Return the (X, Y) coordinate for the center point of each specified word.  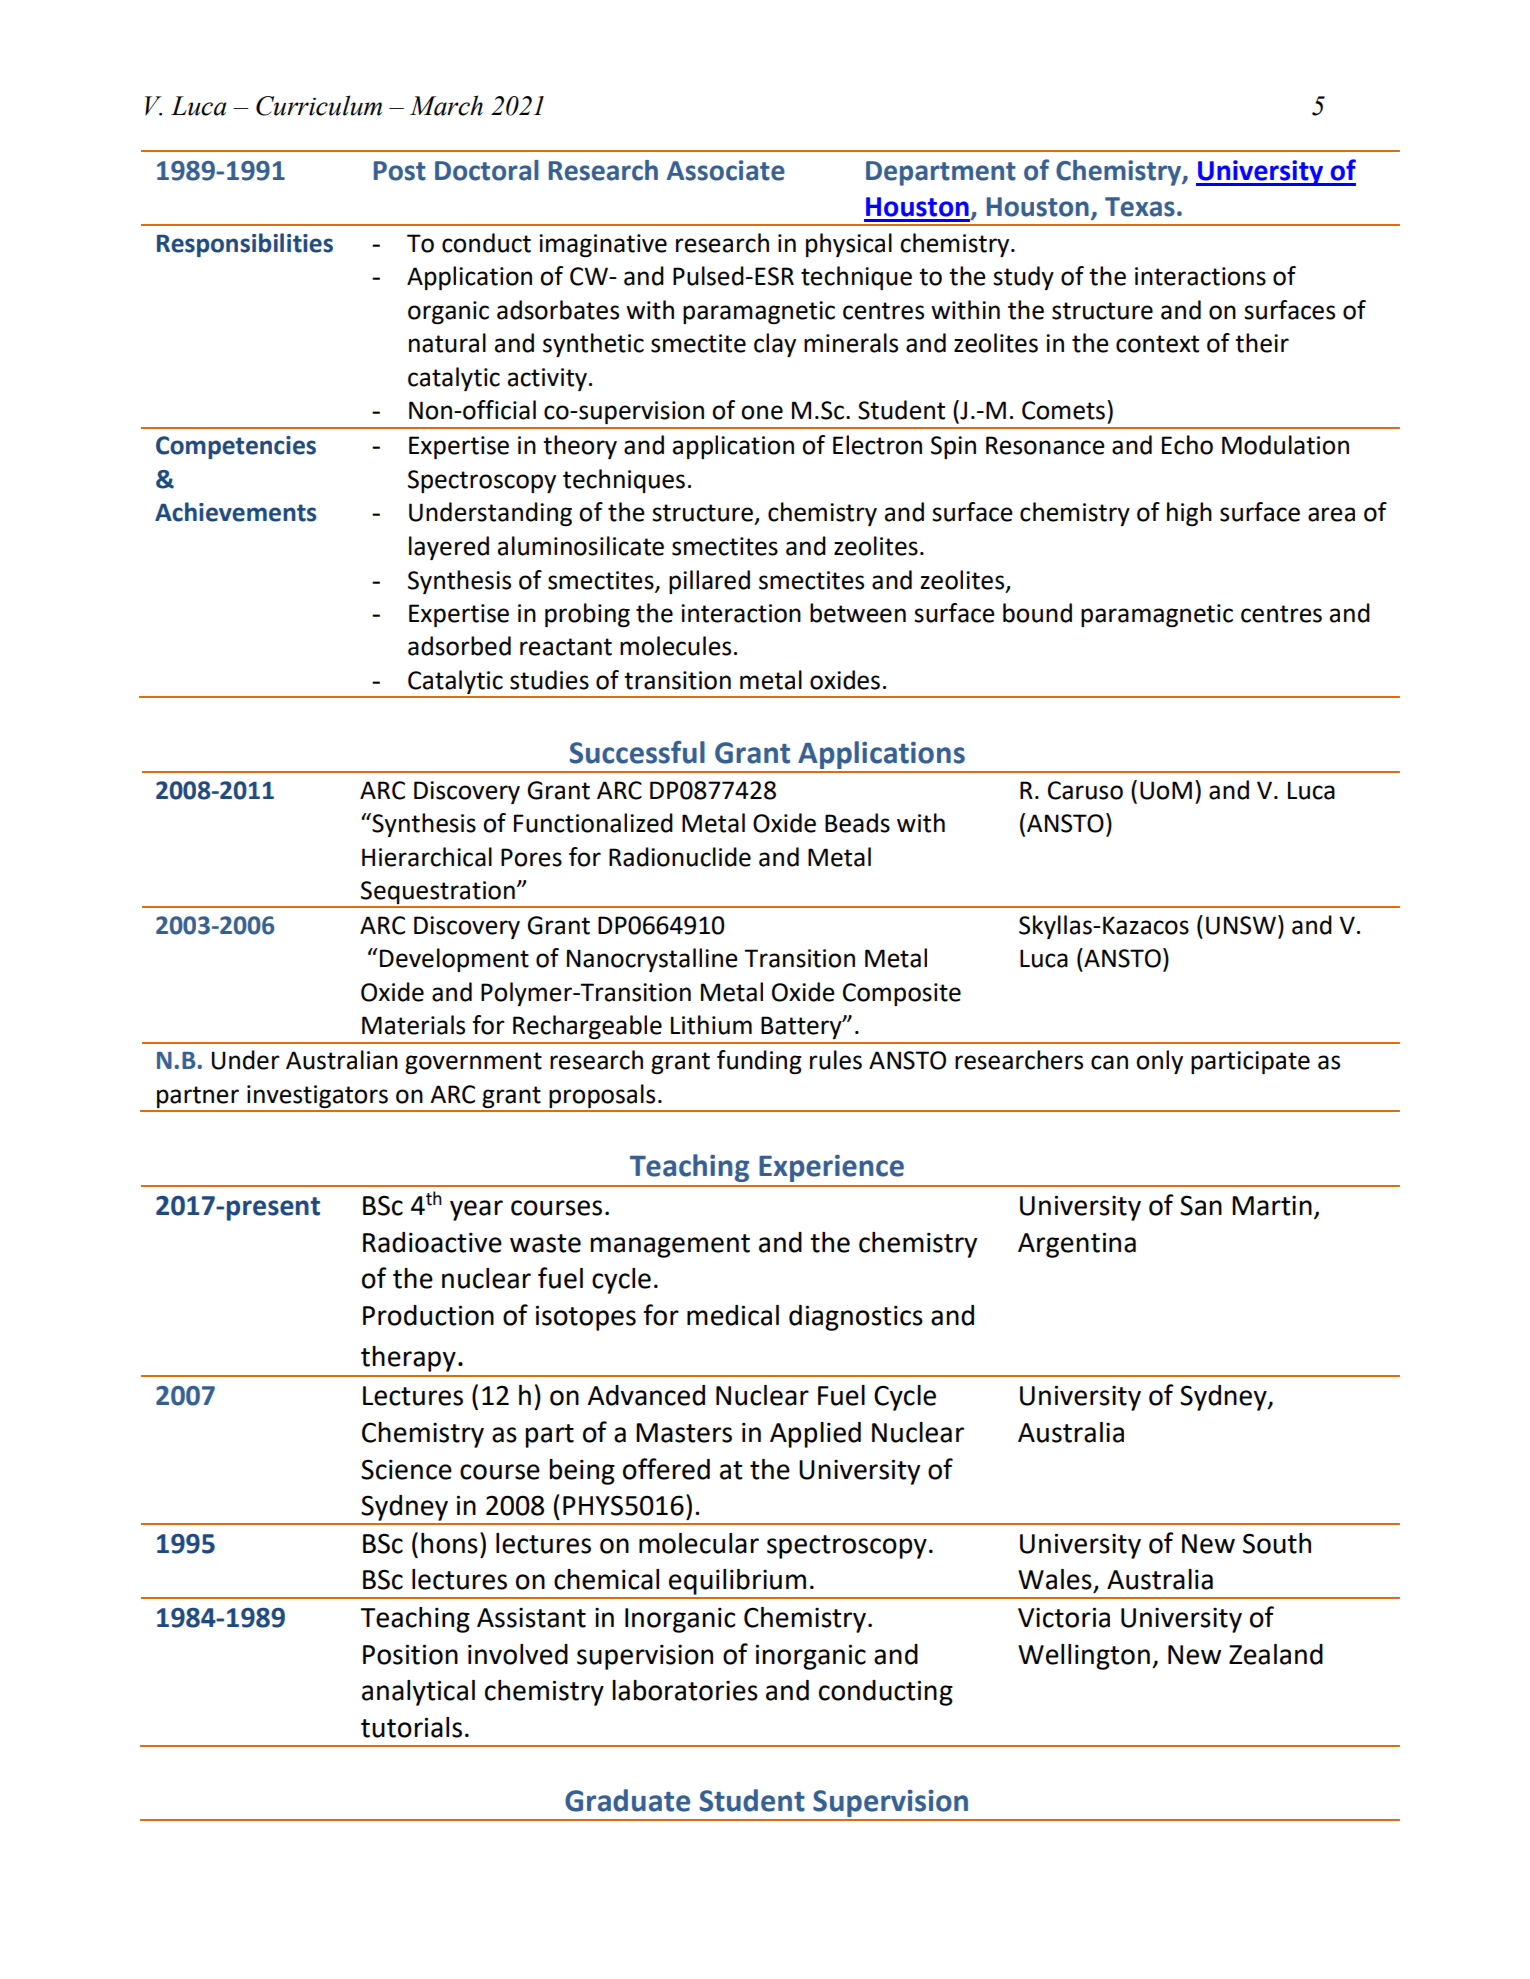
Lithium (711, 1025)
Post (400, 171)
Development (454, 960)
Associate (726, 170)
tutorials (411, 1727)
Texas (1140, 207)
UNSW (1242, 925)
